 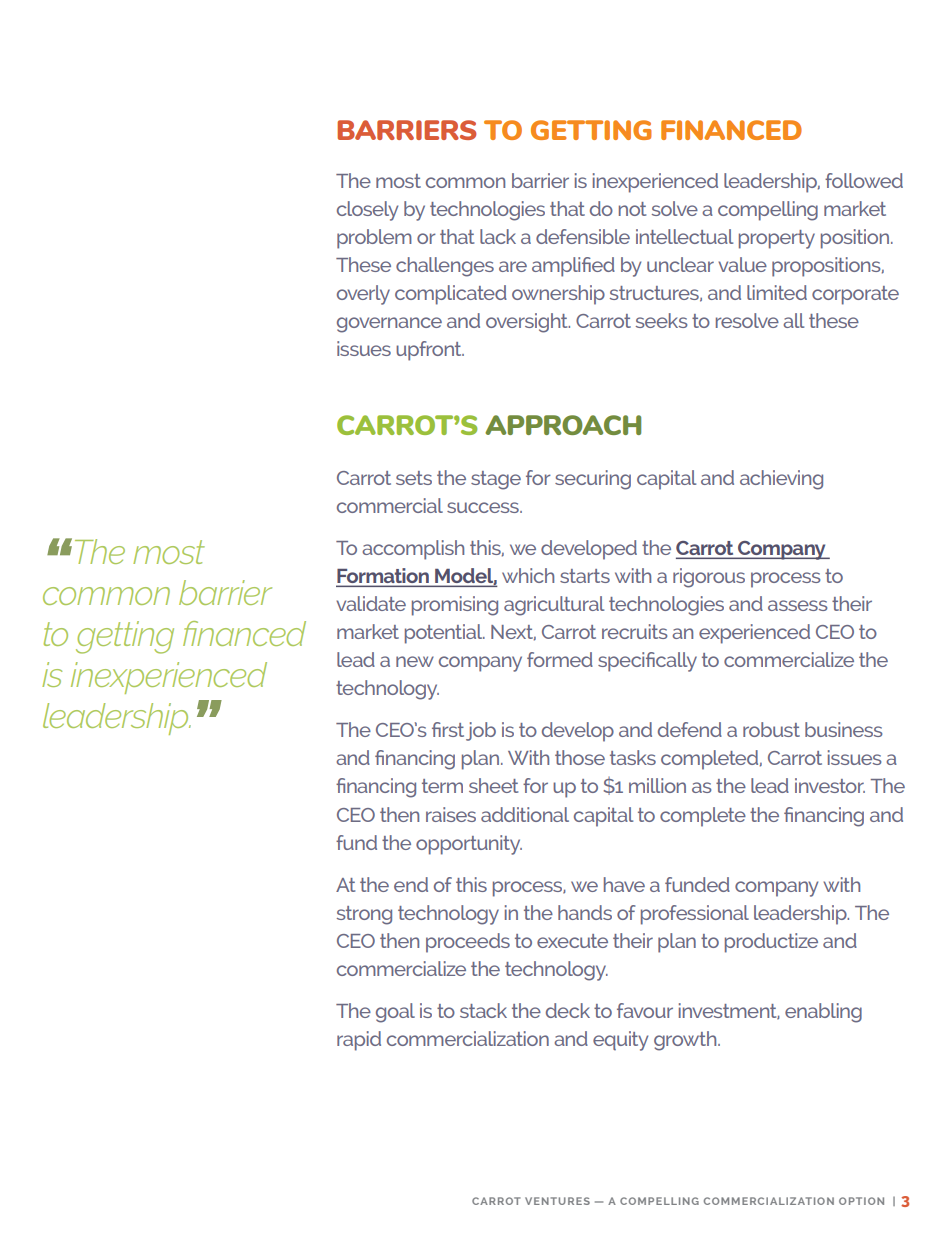 What do you see at coordinates (771, 729) in the screenshot?
I see `robust` at bounding box center [771, 729].
